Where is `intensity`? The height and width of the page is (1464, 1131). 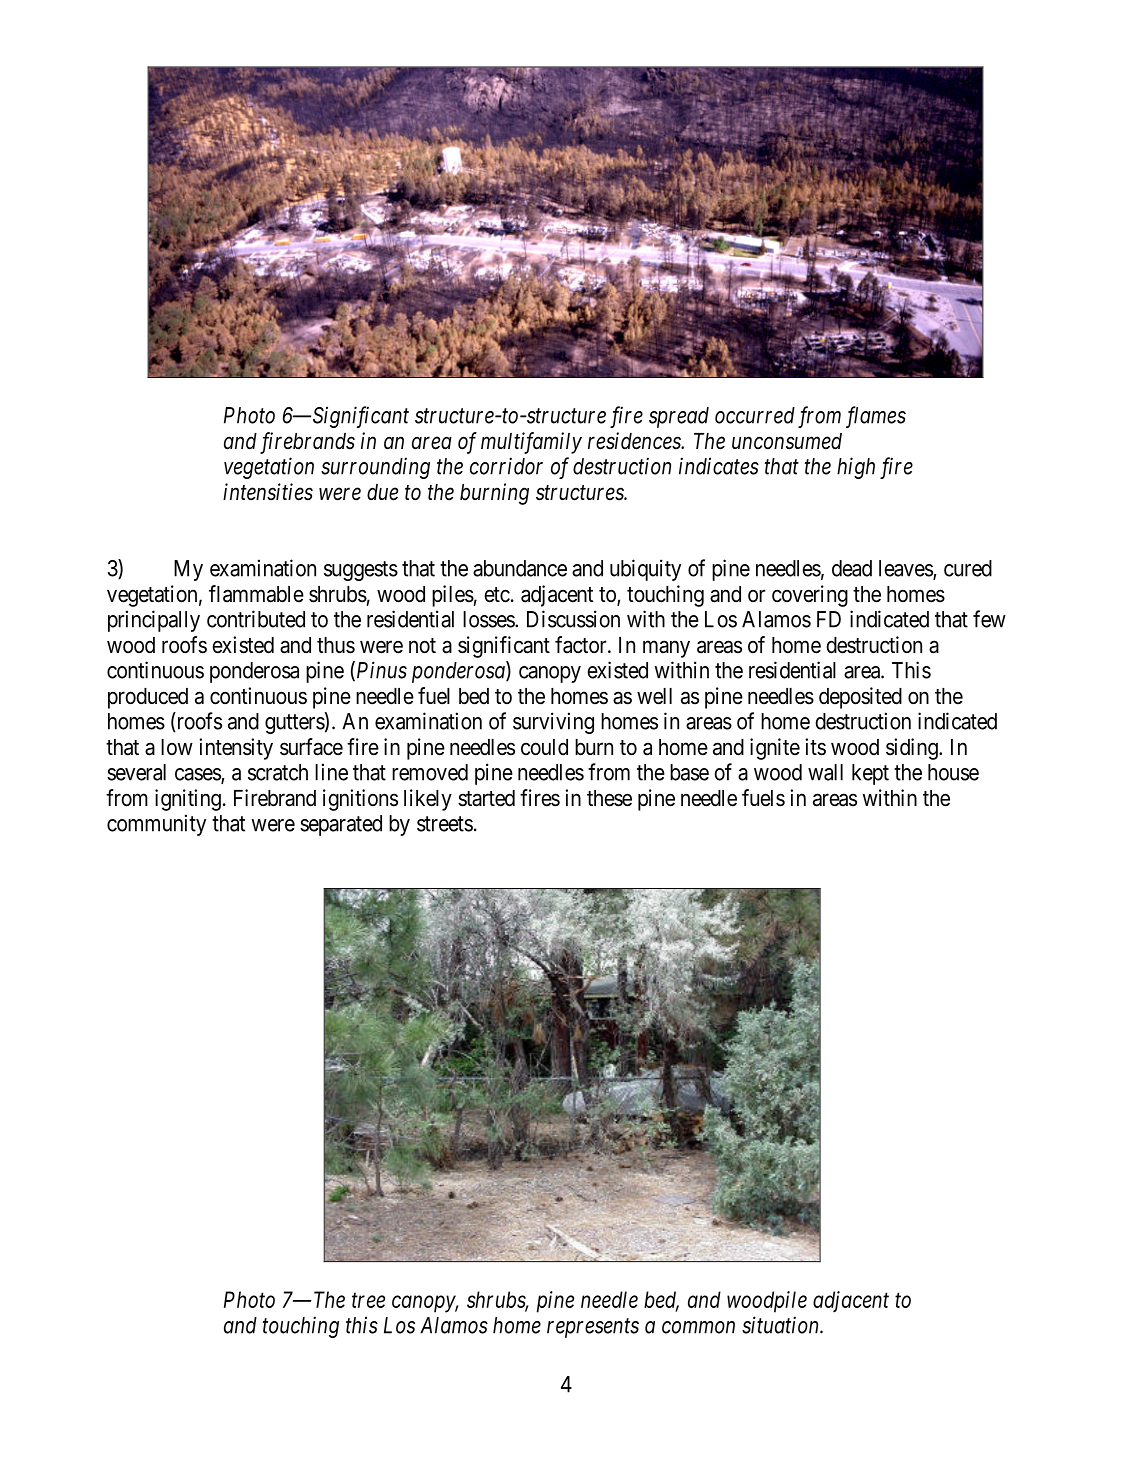
intensity is located at coordinates (236, 749).
